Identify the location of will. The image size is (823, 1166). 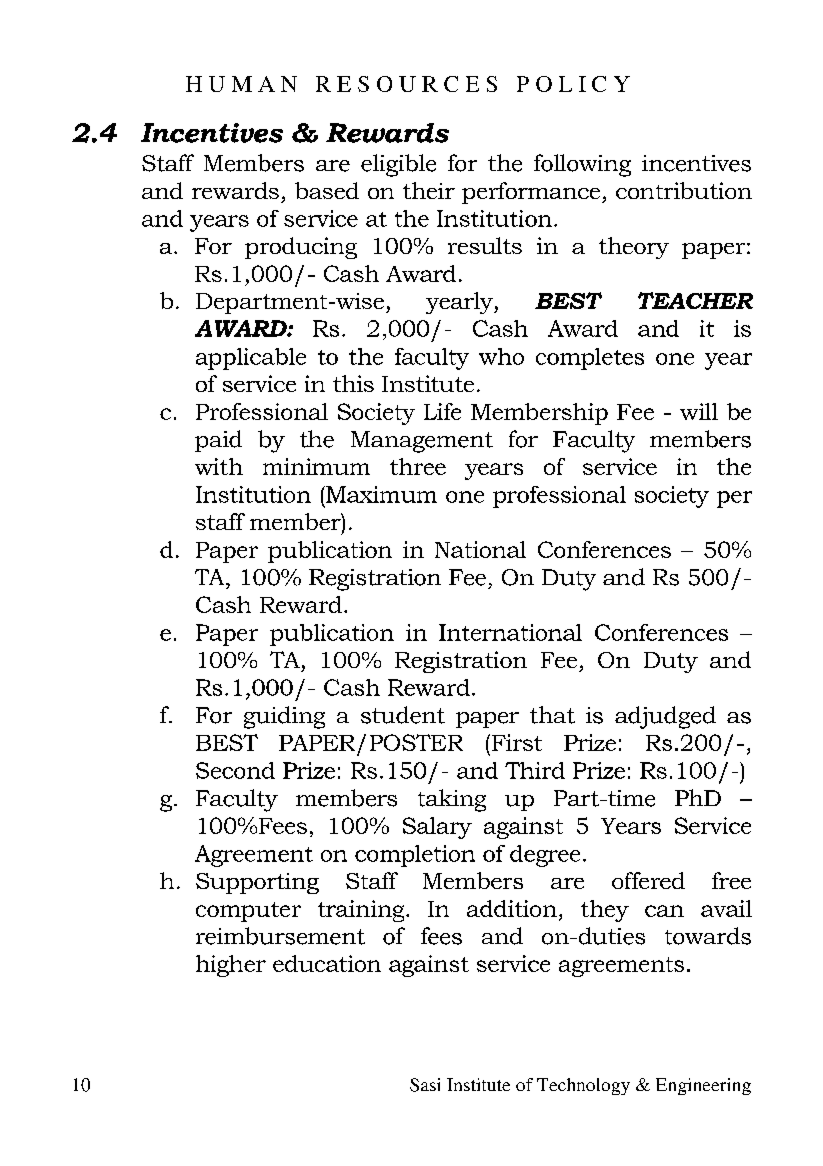
(699, 411).
